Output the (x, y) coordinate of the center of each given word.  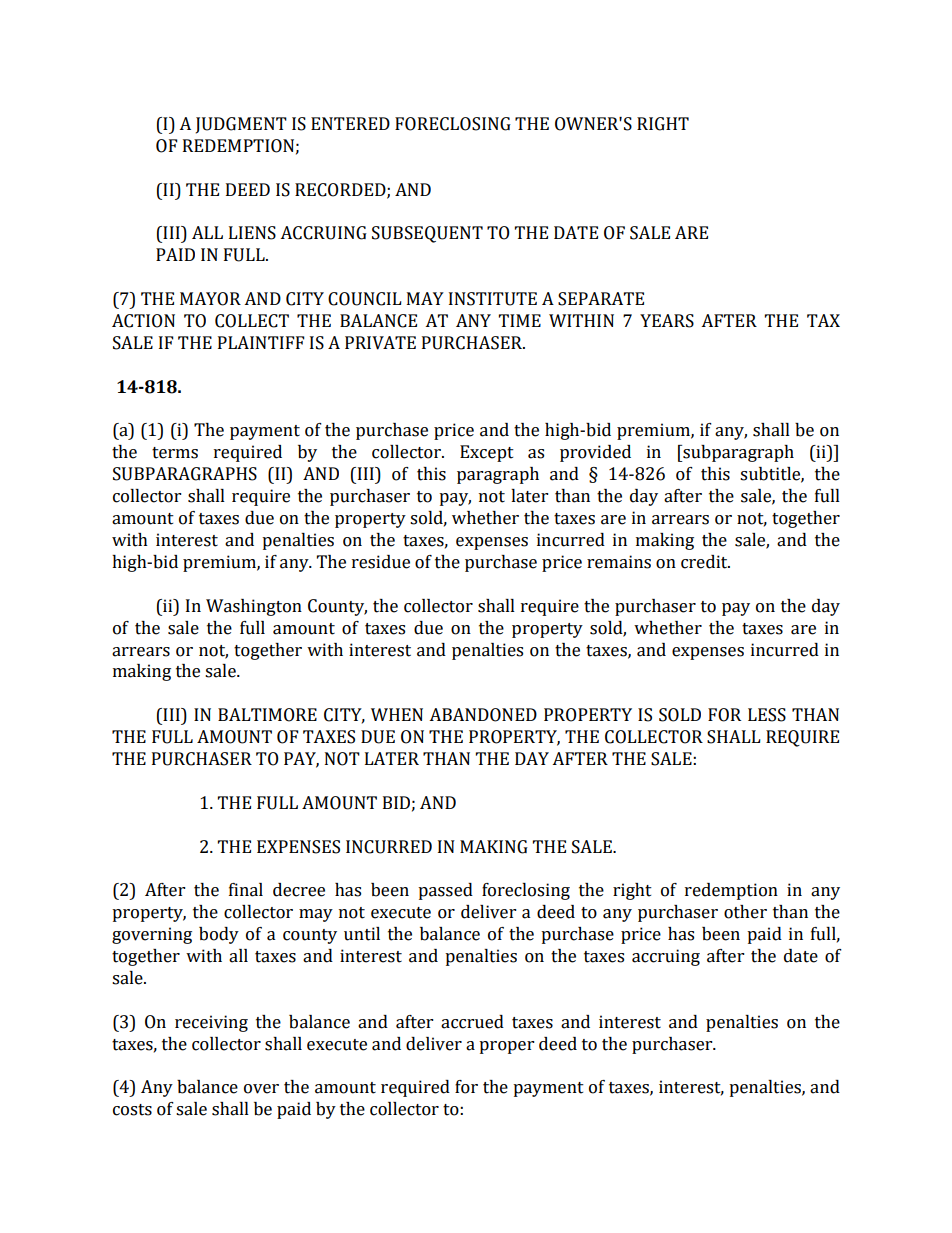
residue (381, 562)
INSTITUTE (493, 299)
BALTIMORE (267, 715)
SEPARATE (601, 299)
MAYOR (210, 299)
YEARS (667, 321)
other (745, 912)
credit (705, 562)
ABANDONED (483, 715)
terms (175, 453)
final (246, 890)
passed (445, 891)
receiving (211, 1023)
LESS (767, 715)
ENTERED (350, 123)
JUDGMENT (241, 125)
